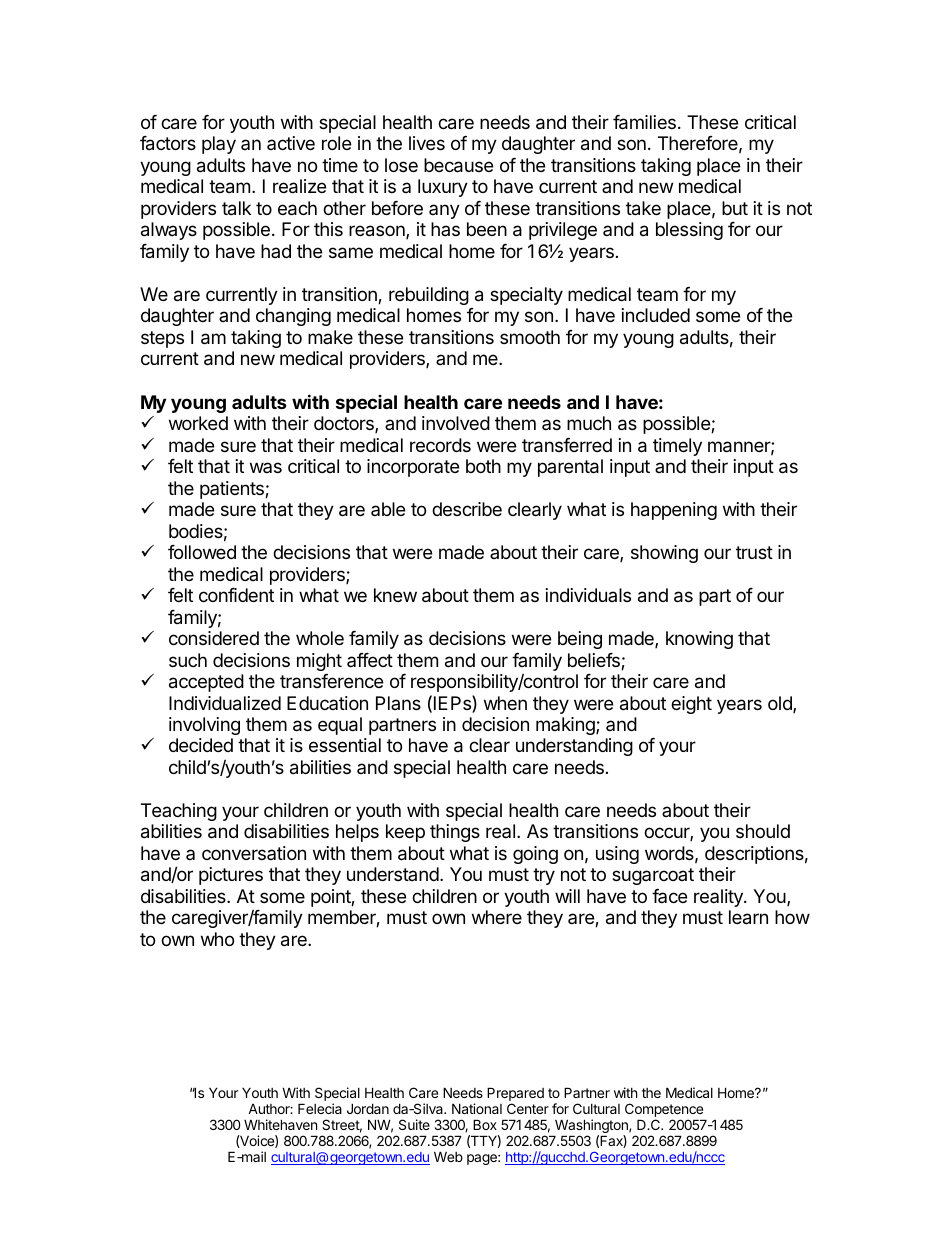 This page has width=952, height=1233. Describe the element at coordinates (763, 831) in the page. I see `should` at that location.
